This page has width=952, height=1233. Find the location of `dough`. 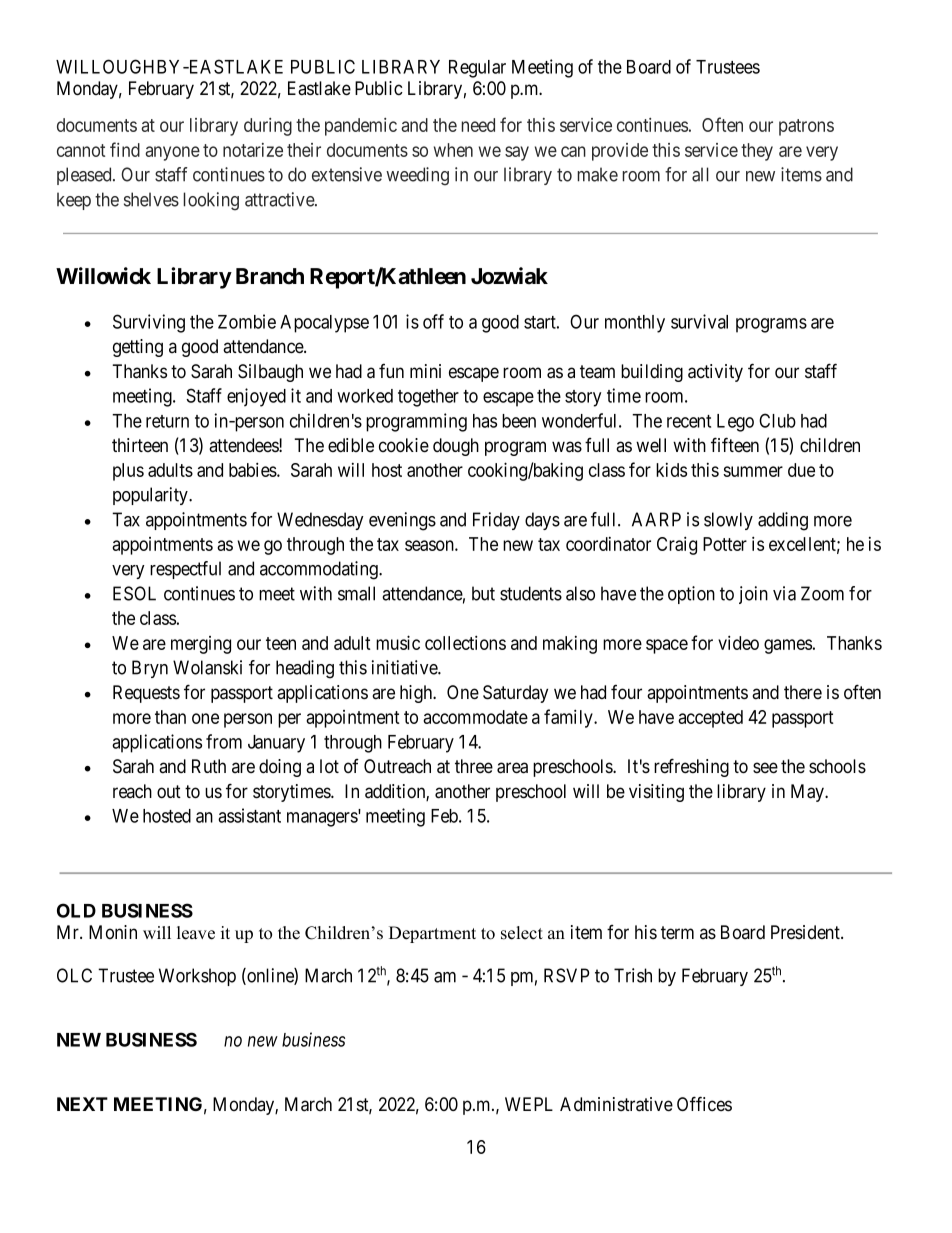

dough is located at coordinates (456, 447).
